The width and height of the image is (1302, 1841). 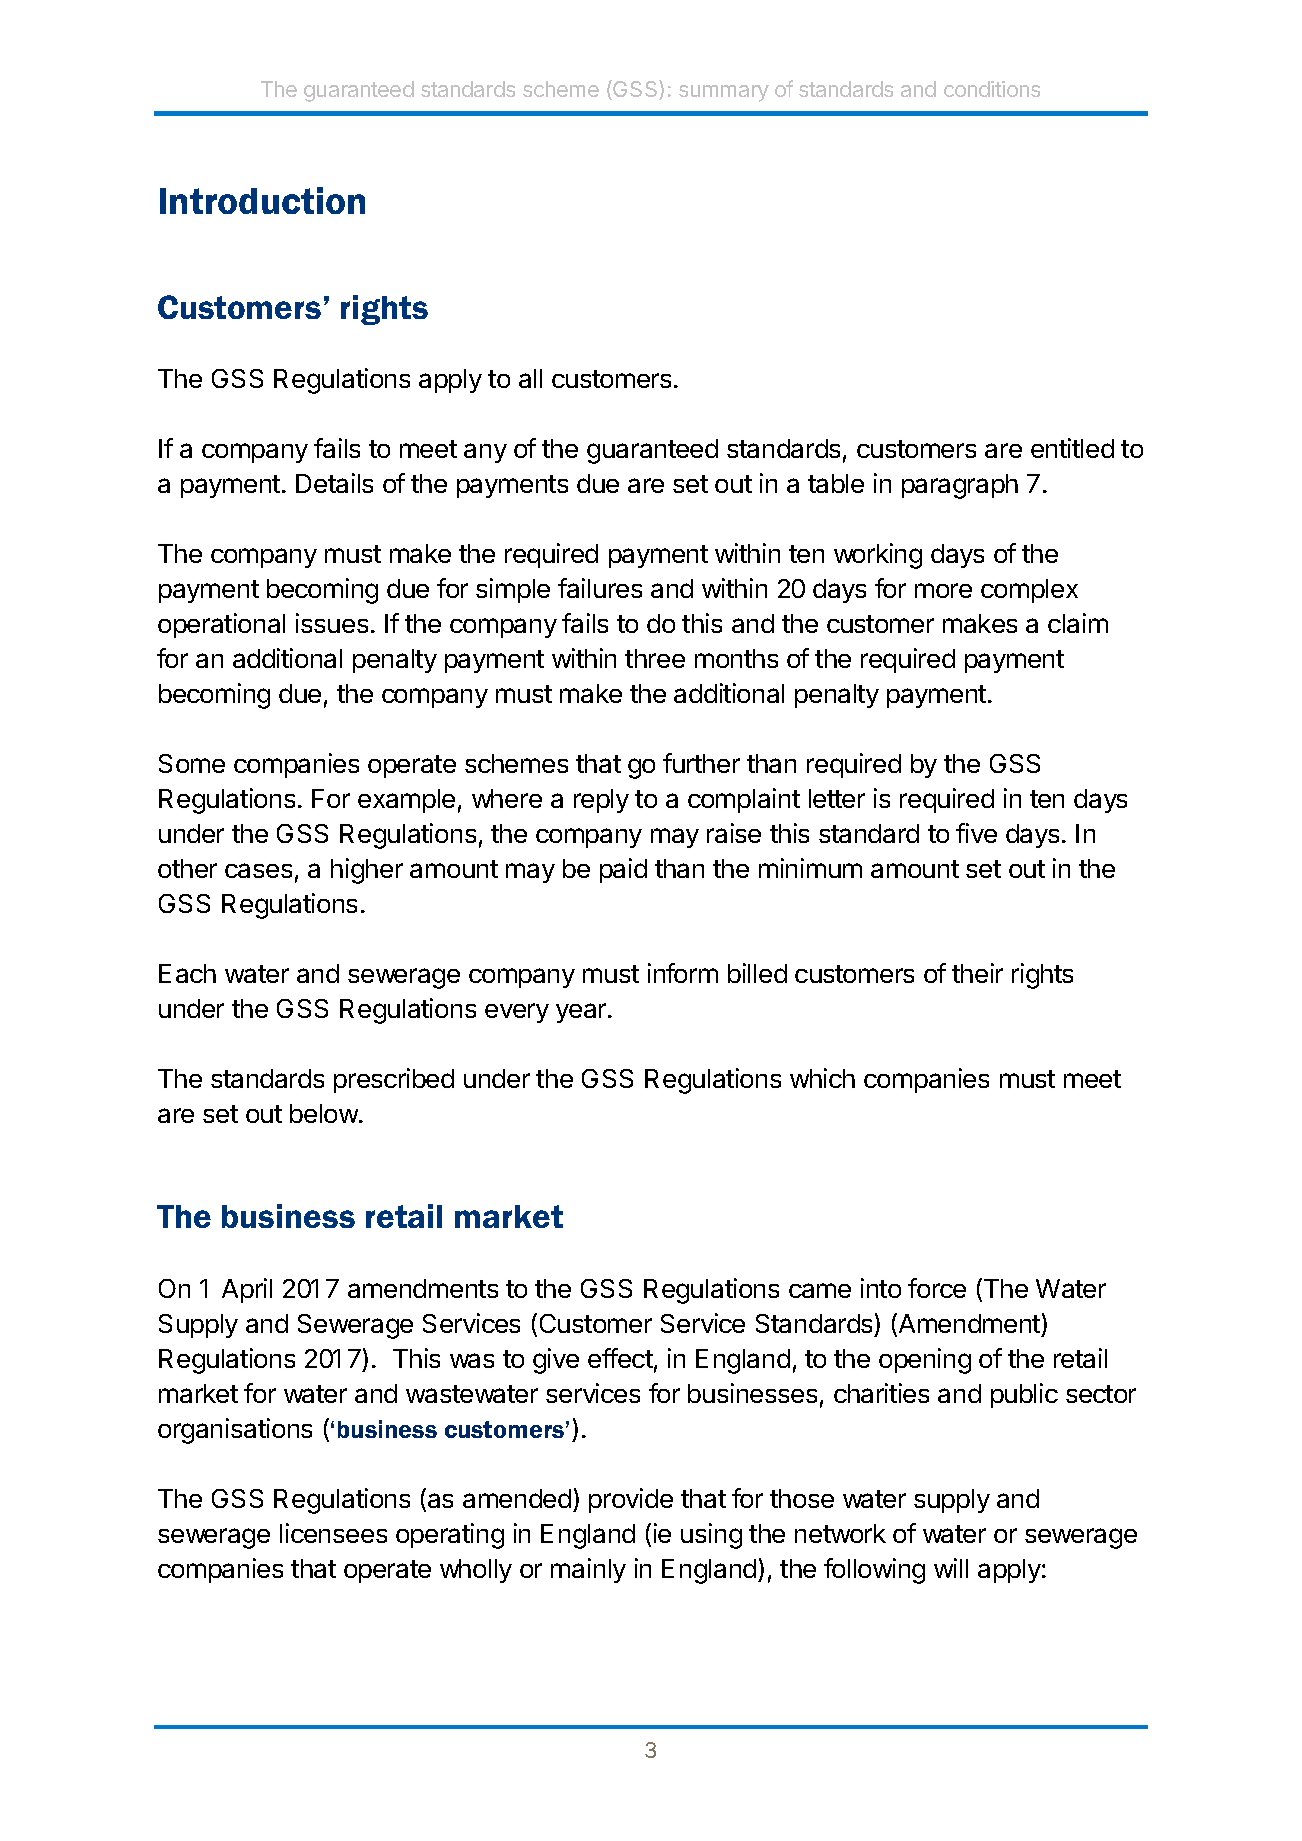 I want to click on issues, so click(x=332, y=623).
